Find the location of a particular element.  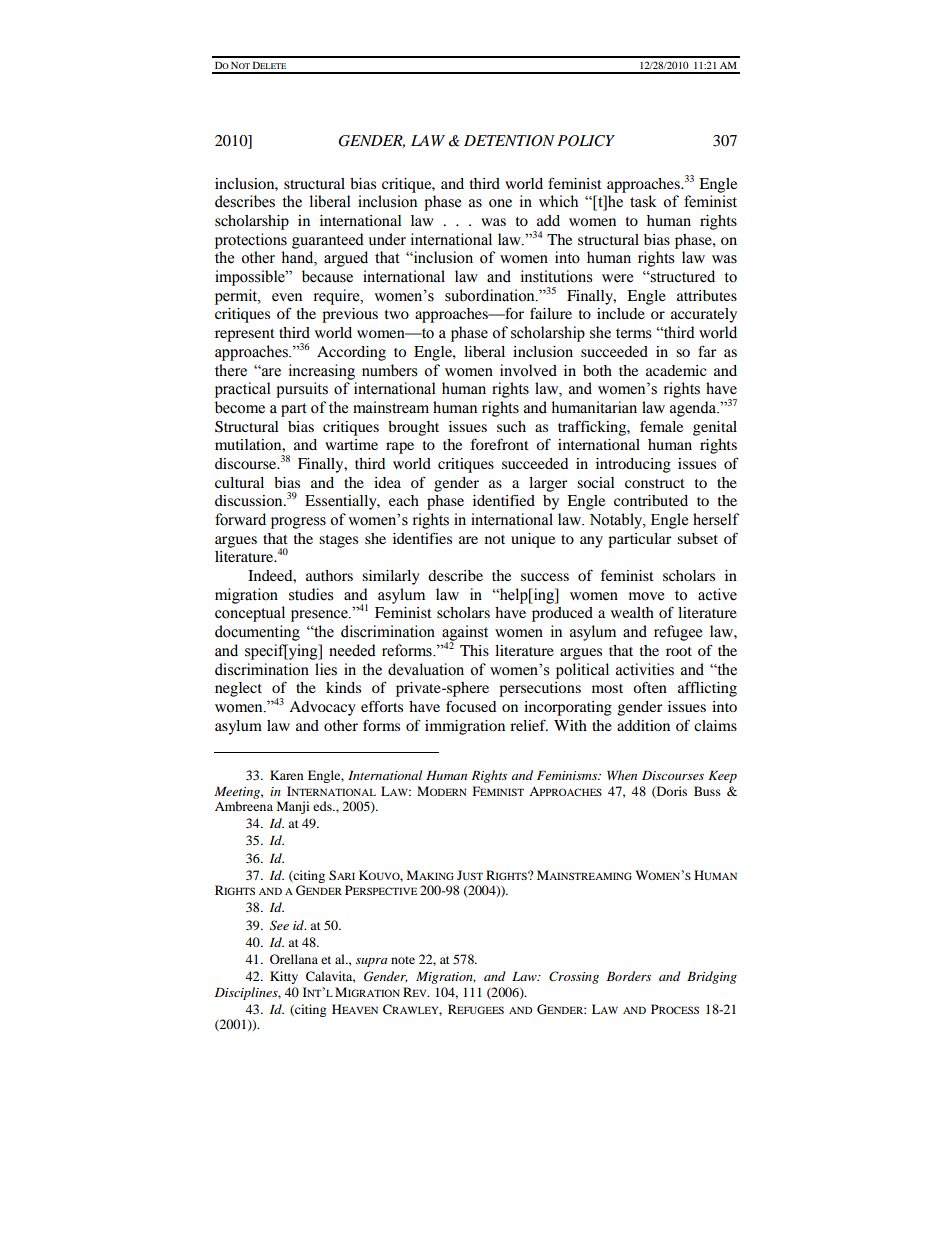

Kitty is located at coordinates (284, 977).
